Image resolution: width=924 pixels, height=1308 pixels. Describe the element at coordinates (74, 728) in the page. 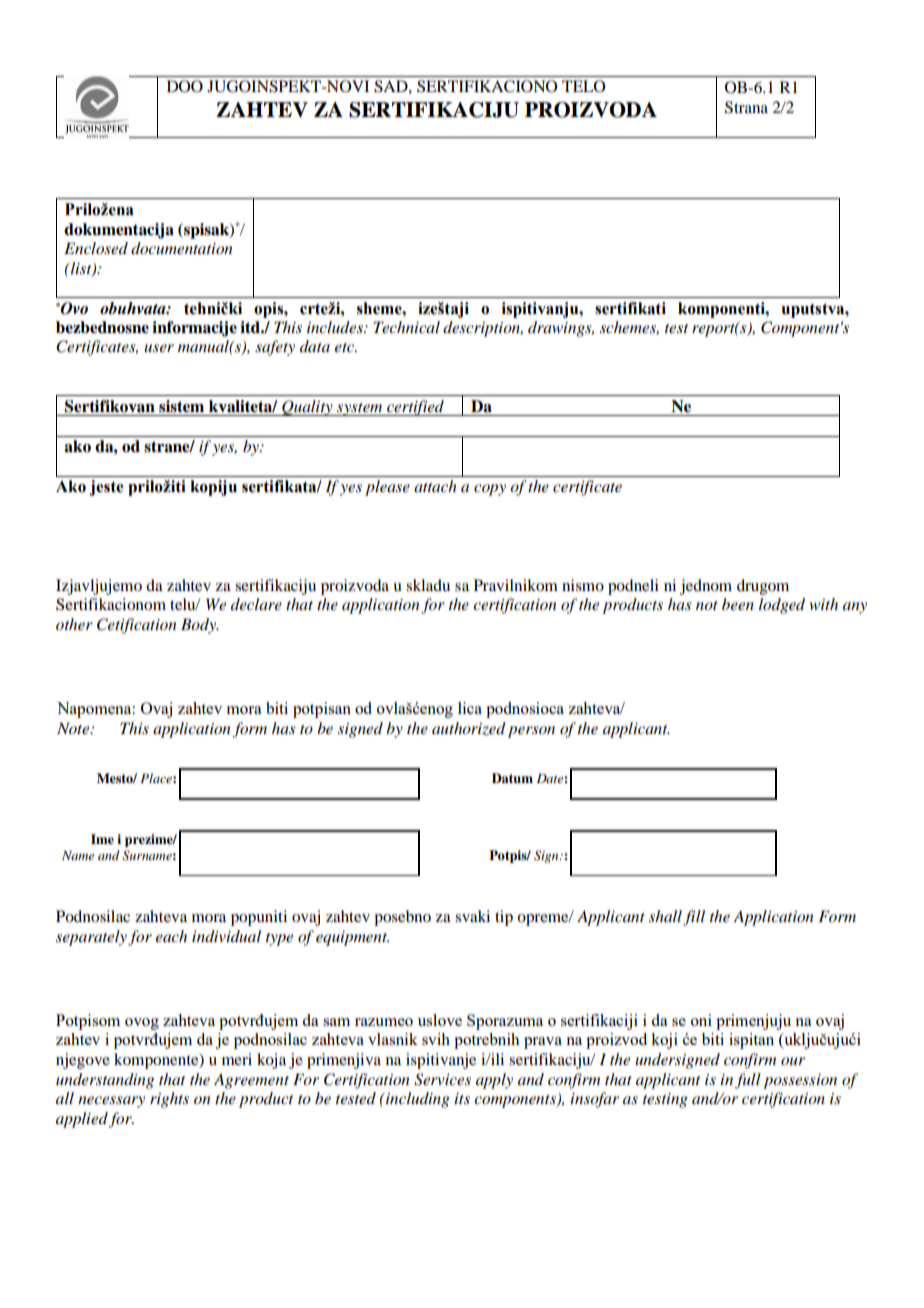

I see `Note` at that location.
